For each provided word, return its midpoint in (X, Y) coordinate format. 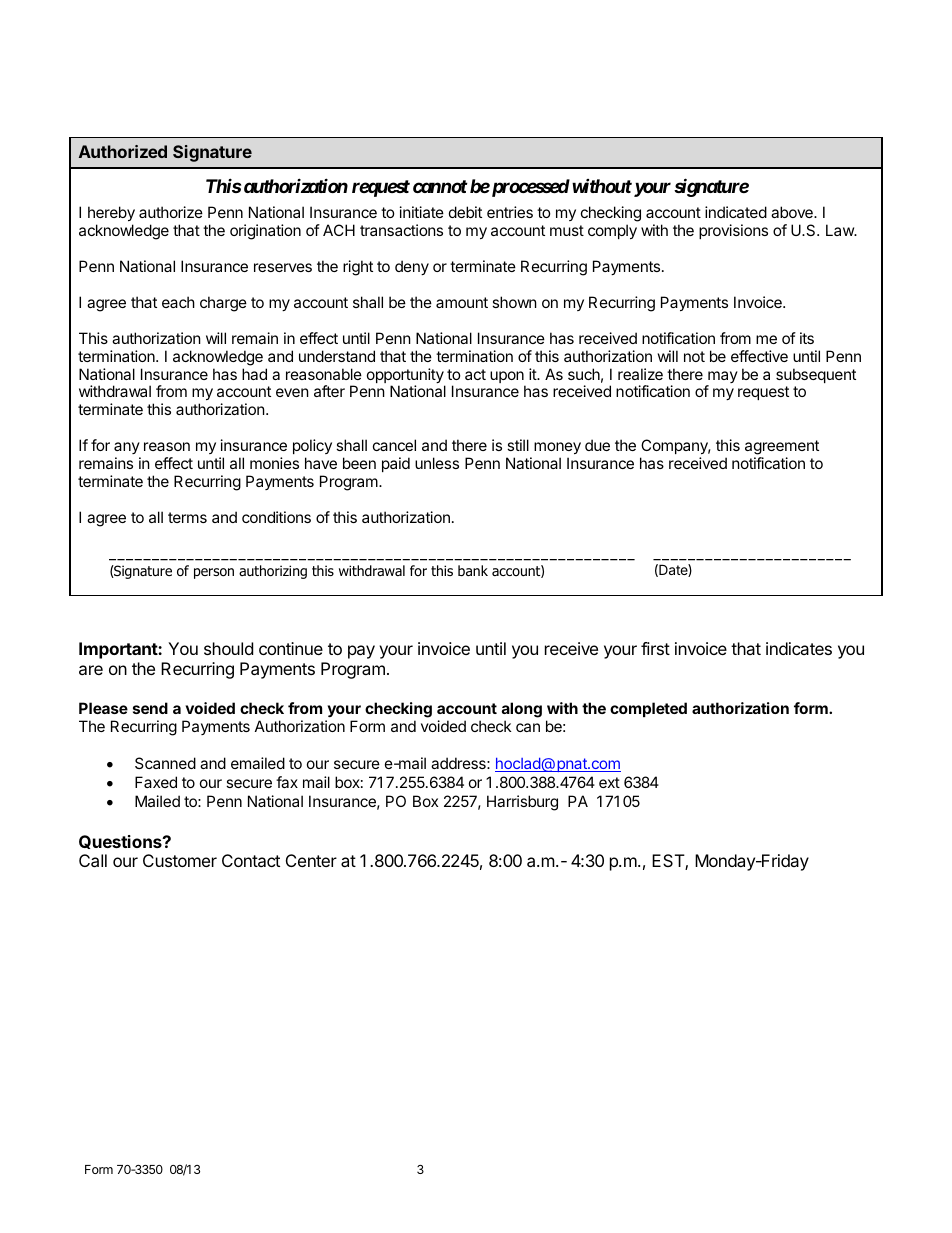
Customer (180, 860)
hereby (111, 215)
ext (609, 782)
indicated (736, 212)
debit (465, 212)
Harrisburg (522, 803)
